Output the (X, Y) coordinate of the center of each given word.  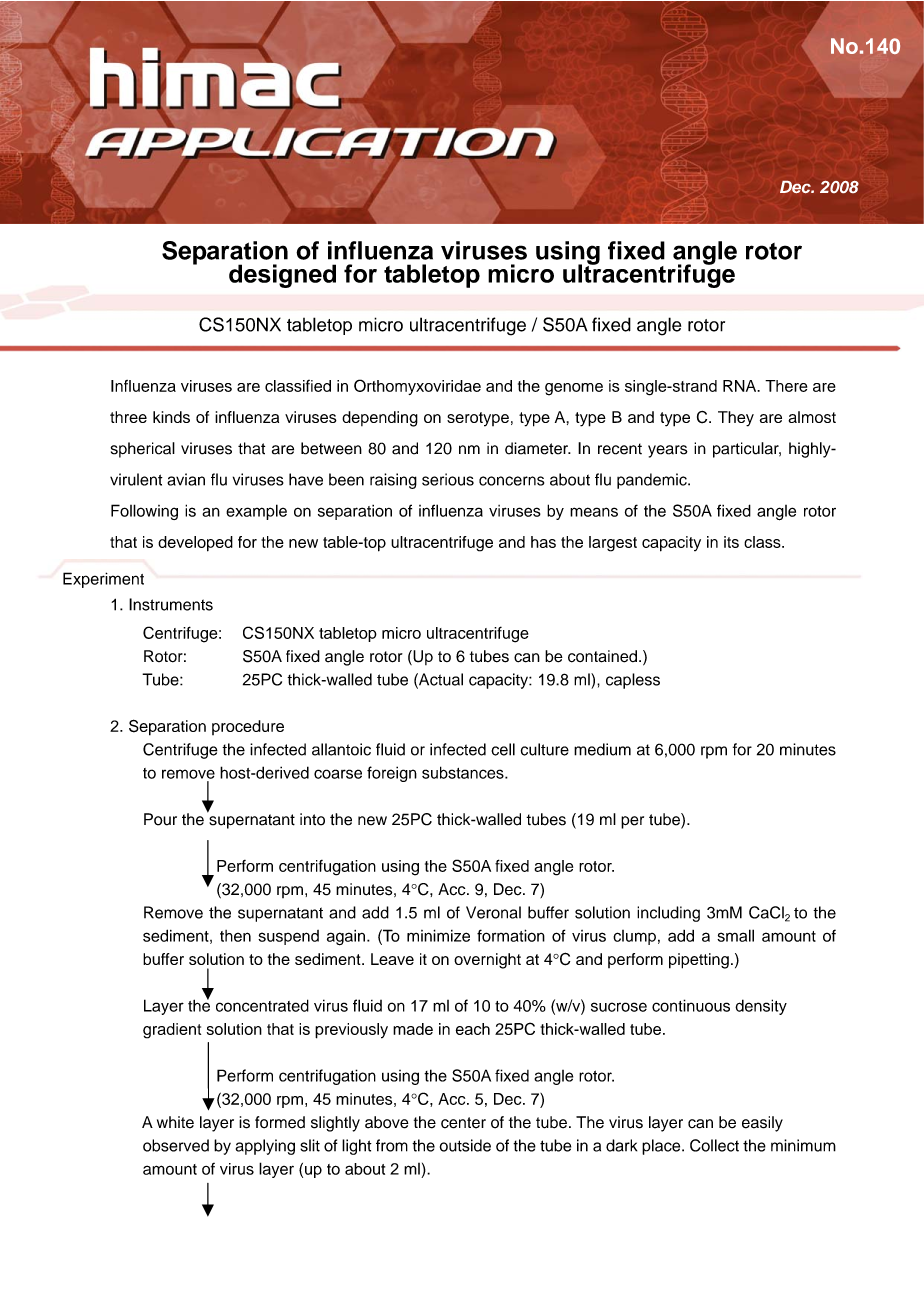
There (786, 386)
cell (503, 749)
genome (574, 389)
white (175, 1122)
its (731, 542)
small (735, 935)
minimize (438, 935)
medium (602, 749)
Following (144, 512)
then (235, 936)
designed (282, 276)
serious (448, 479)
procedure (248, 727)
